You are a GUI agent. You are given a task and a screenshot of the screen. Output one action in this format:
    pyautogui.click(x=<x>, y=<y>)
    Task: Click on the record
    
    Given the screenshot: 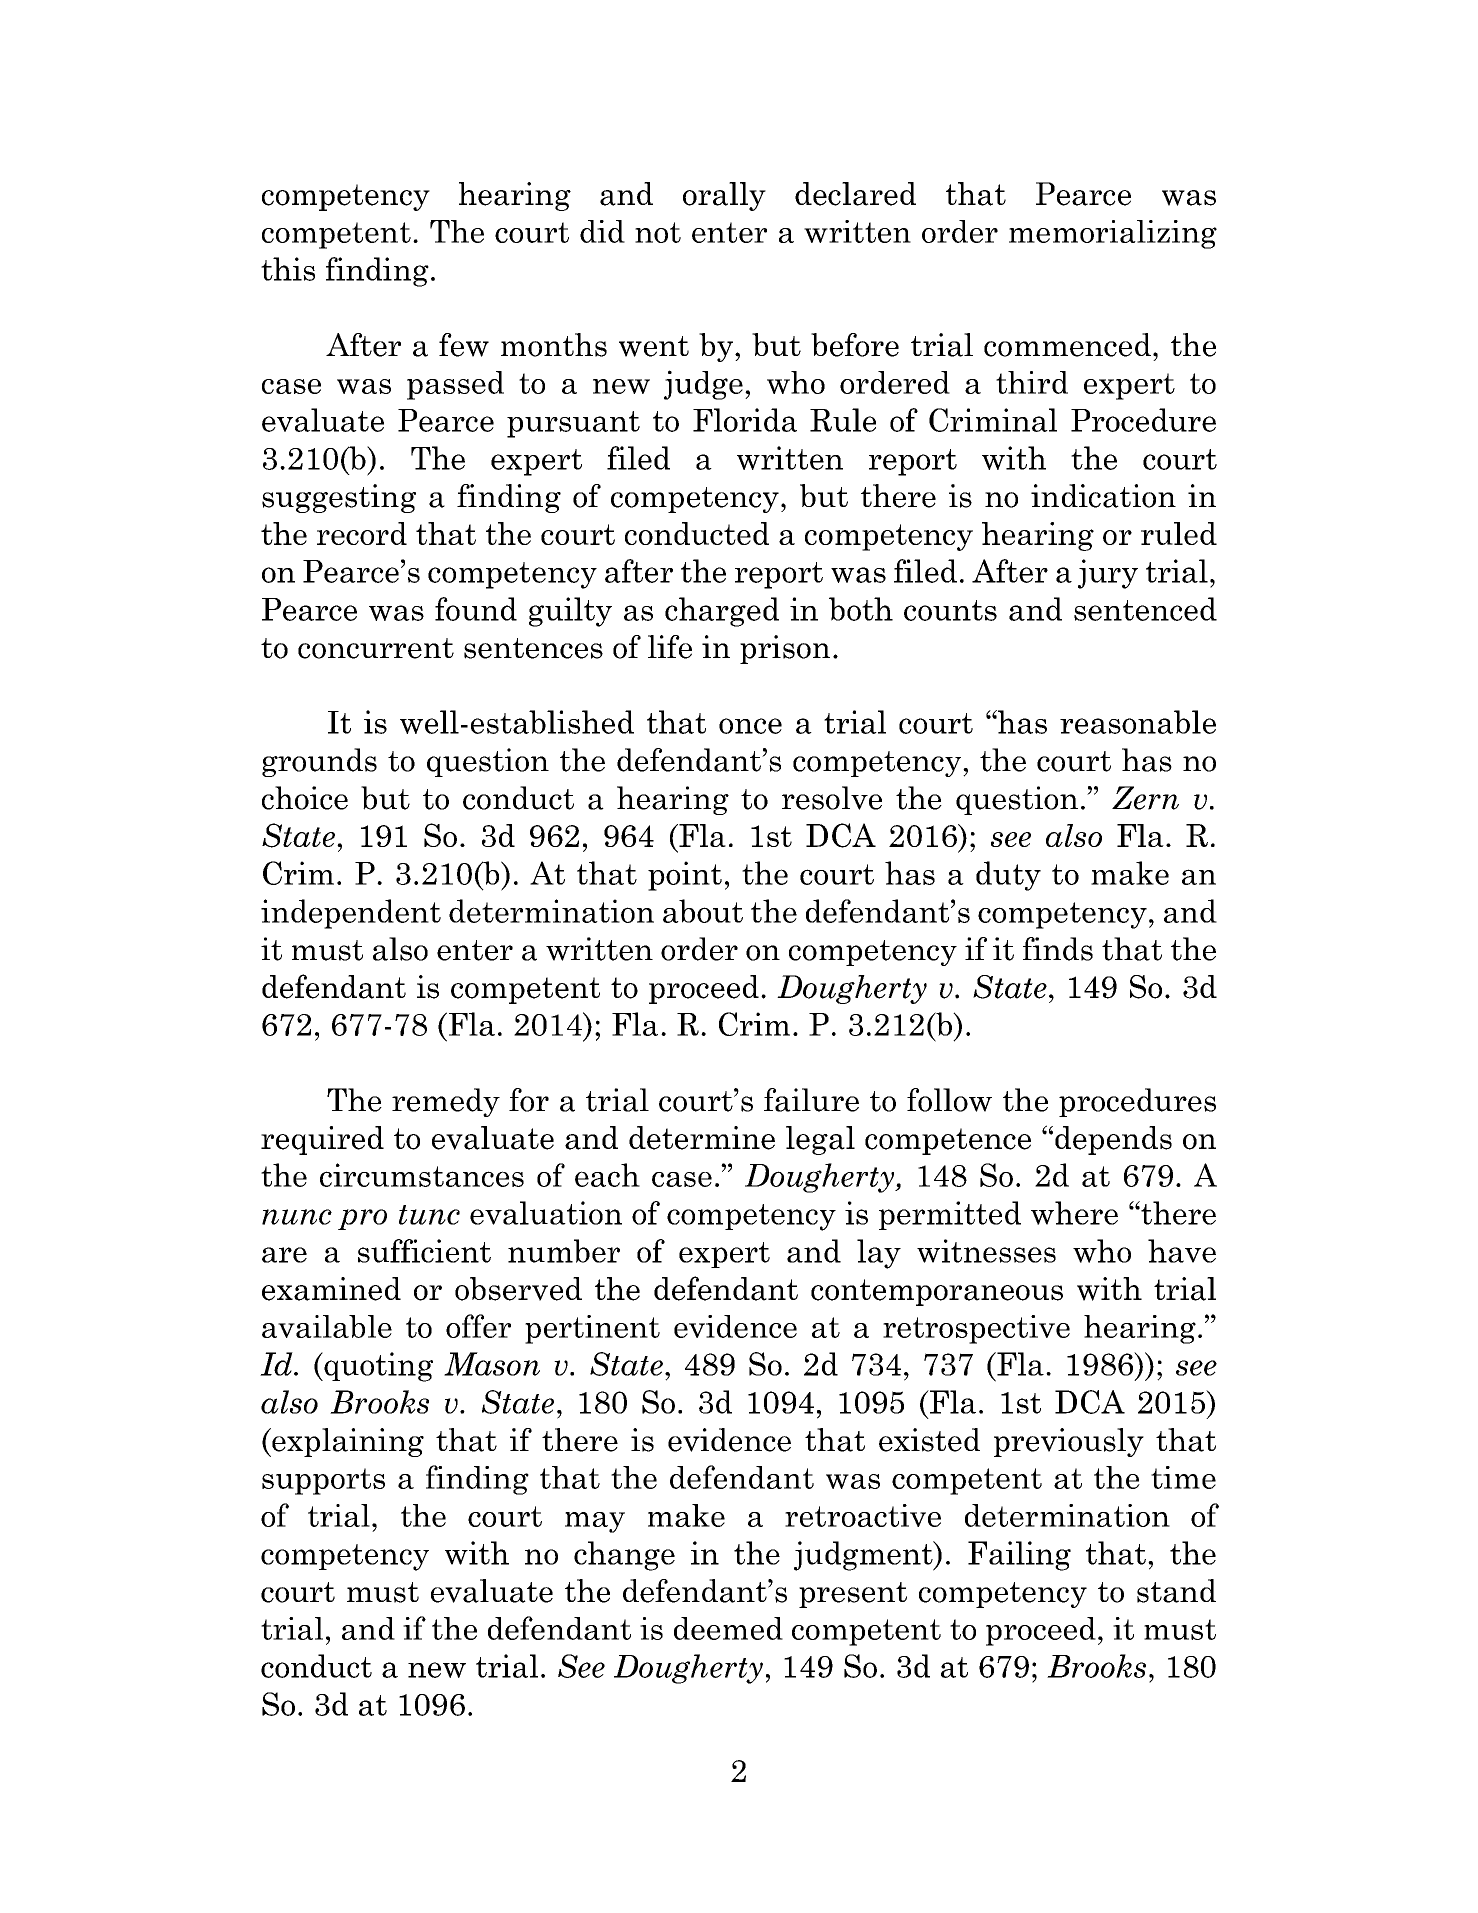 What is the action you would take?
    pyautogui.click(x=362, y=533)
